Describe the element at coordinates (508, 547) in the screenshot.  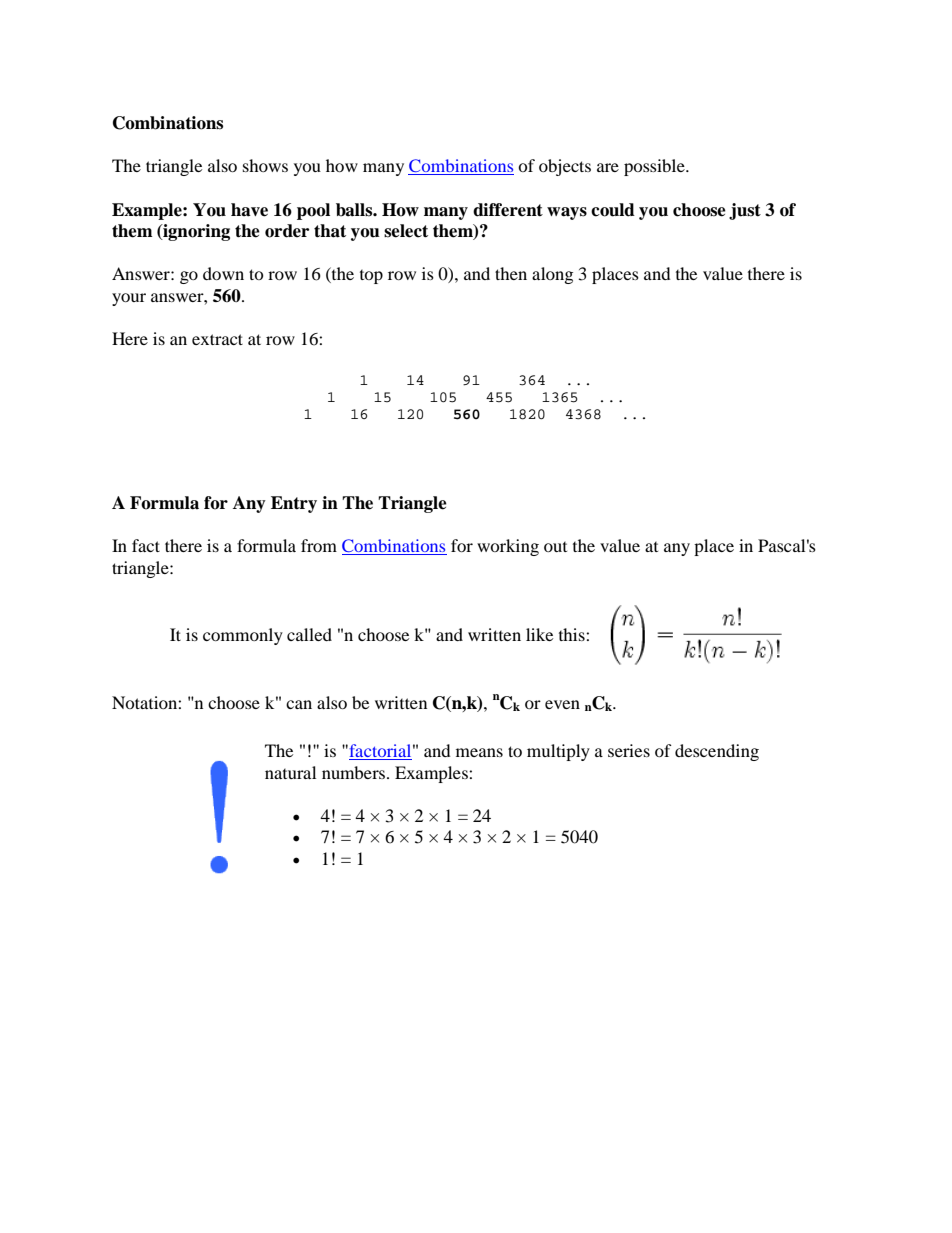
I see `working` at that location.
